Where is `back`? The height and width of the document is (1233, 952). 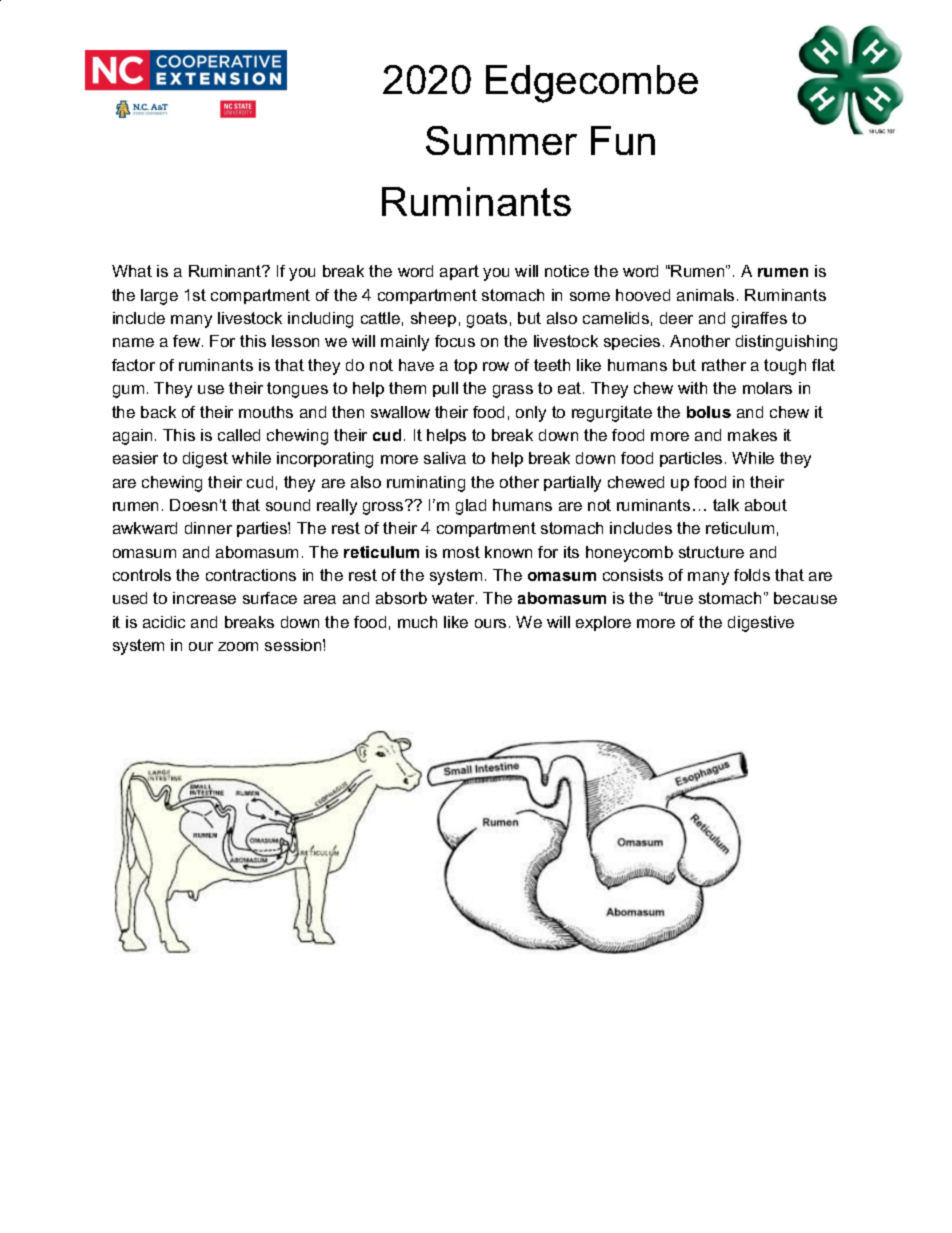 back is located at coordinates (158, 412).
